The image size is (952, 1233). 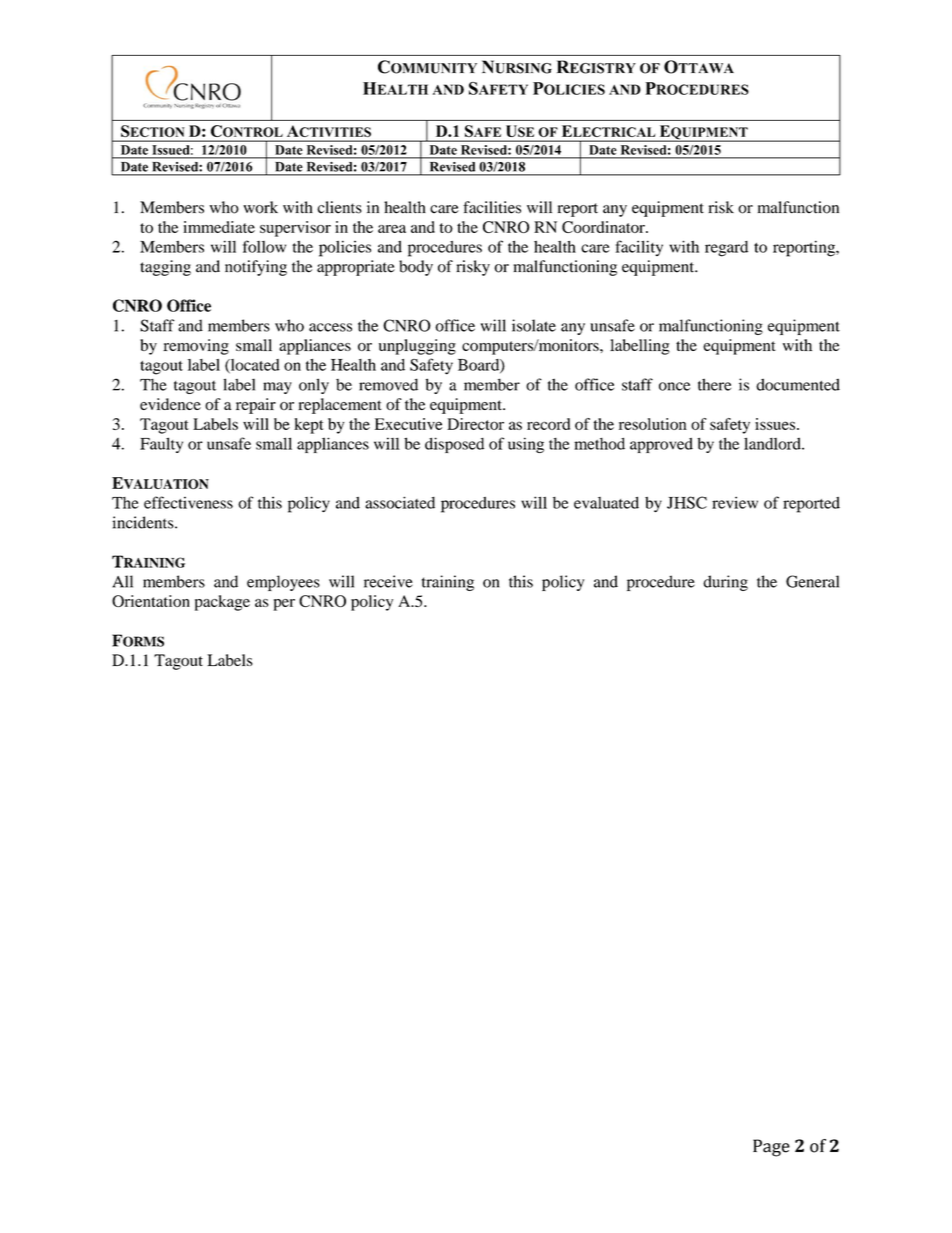 What do you see at coordinates (773, 443) in the screenshot?
I see `landlord` at bounding box center [773, 443].
